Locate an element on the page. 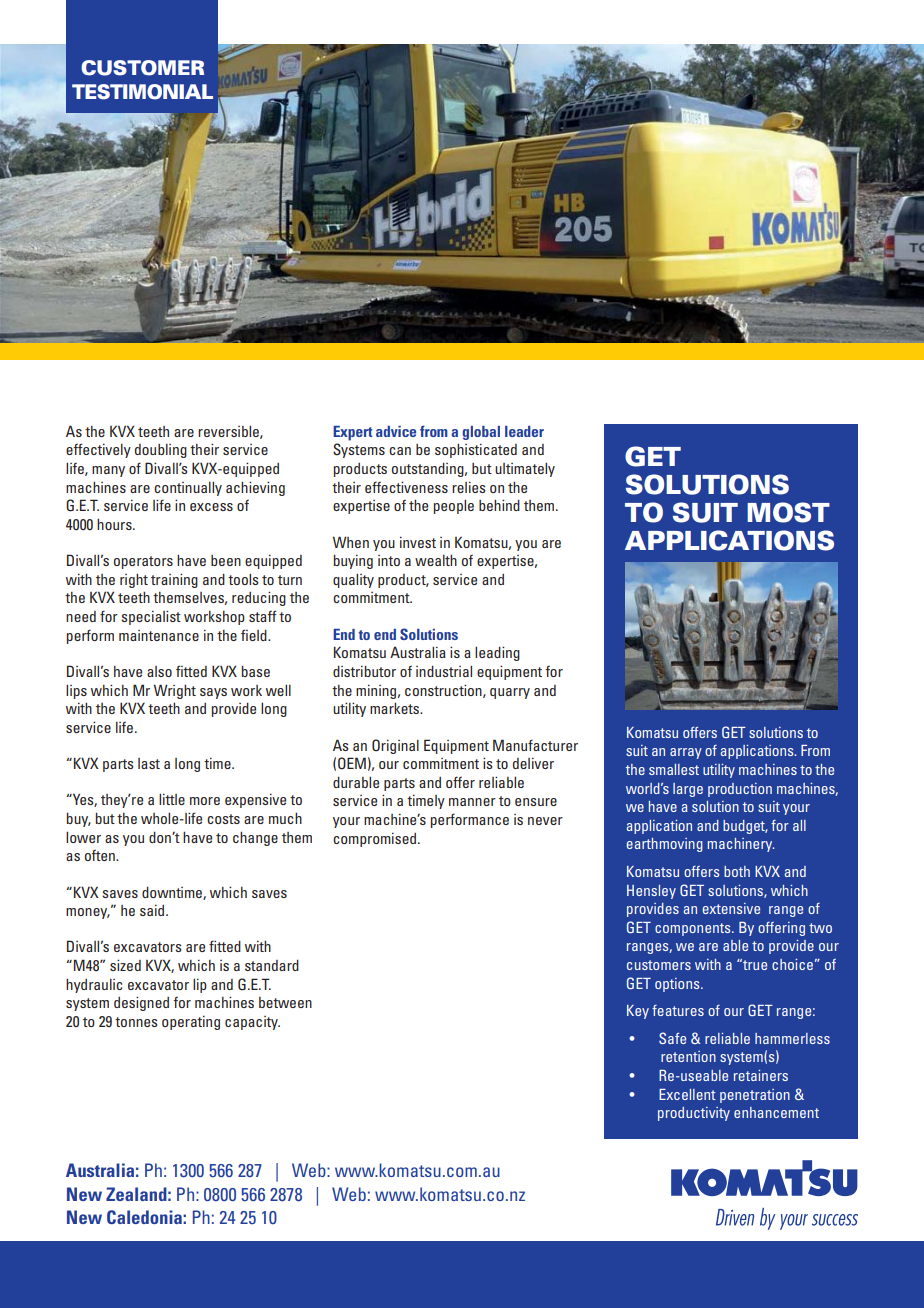 The width and height of the page is (924, 1308). global is located at coordinates (481, 433).
